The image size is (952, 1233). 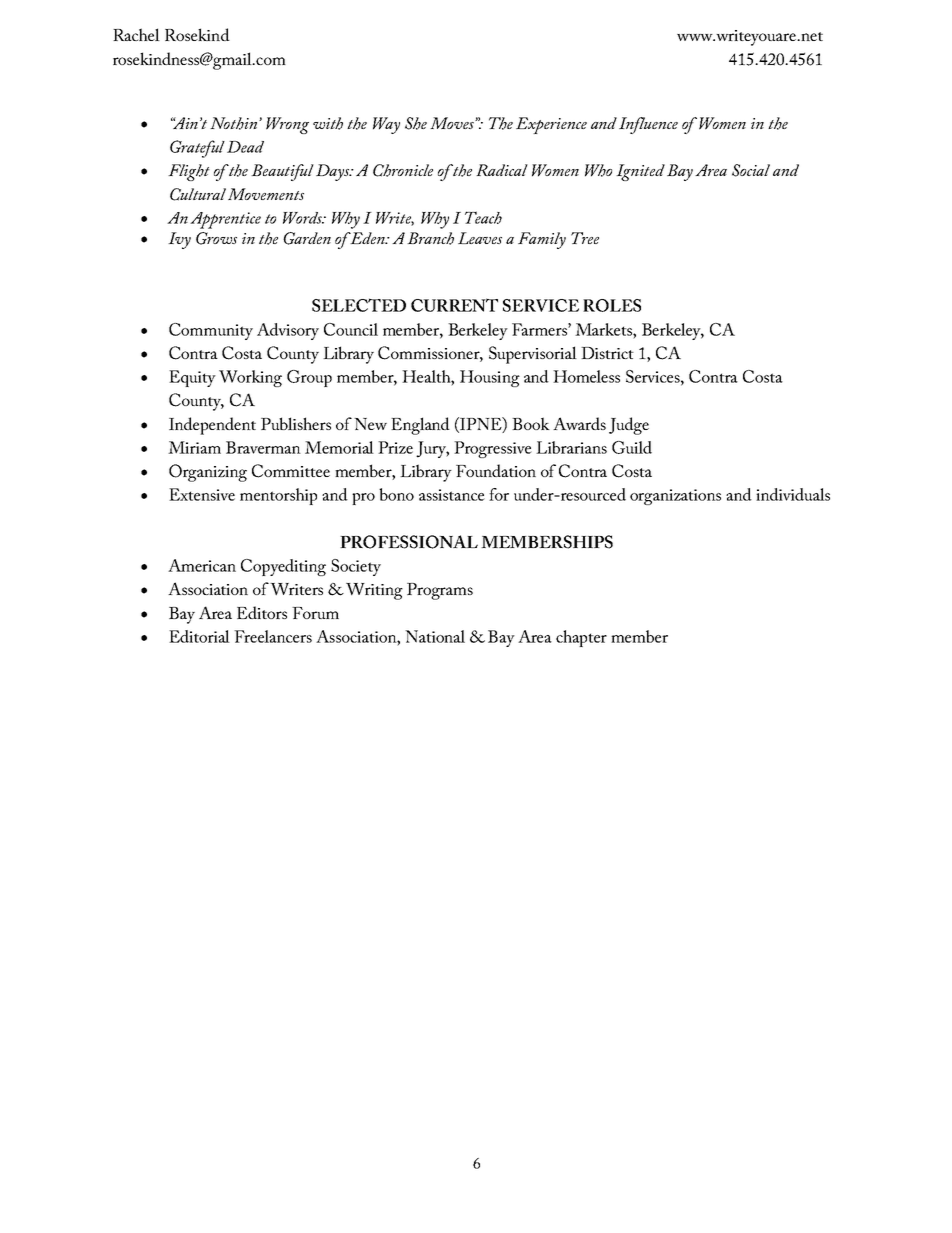 What do you see at coordinates (648, 125) in the image?
I see `Influence` at bounding box center [648, 125].
